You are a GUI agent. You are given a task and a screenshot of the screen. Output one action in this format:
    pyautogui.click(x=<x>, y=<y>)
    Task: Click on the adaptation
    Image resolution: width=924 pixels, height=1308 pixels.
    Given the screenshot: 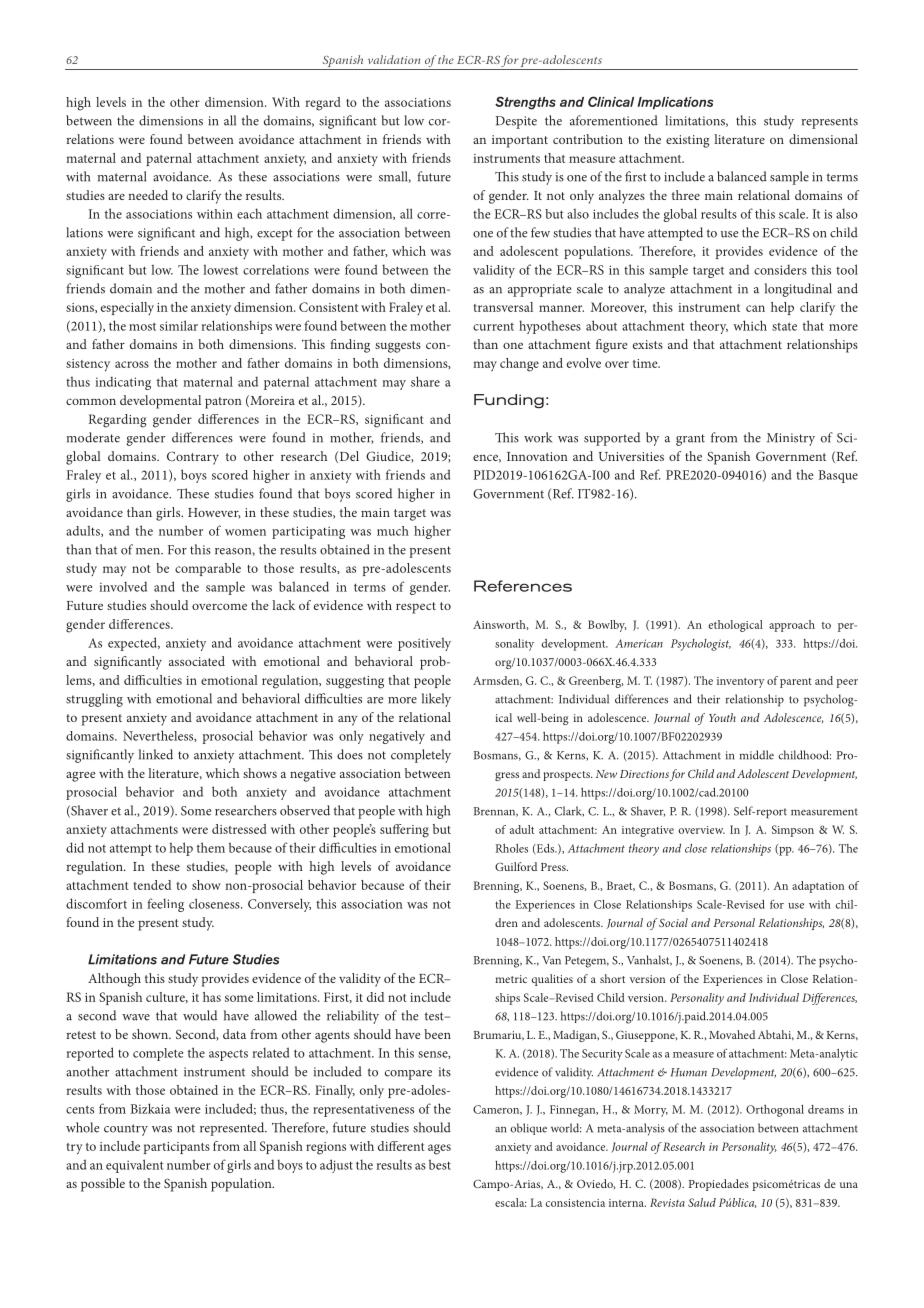 What is the action you would take?
    pyautogui.click(x=818, y=887)
